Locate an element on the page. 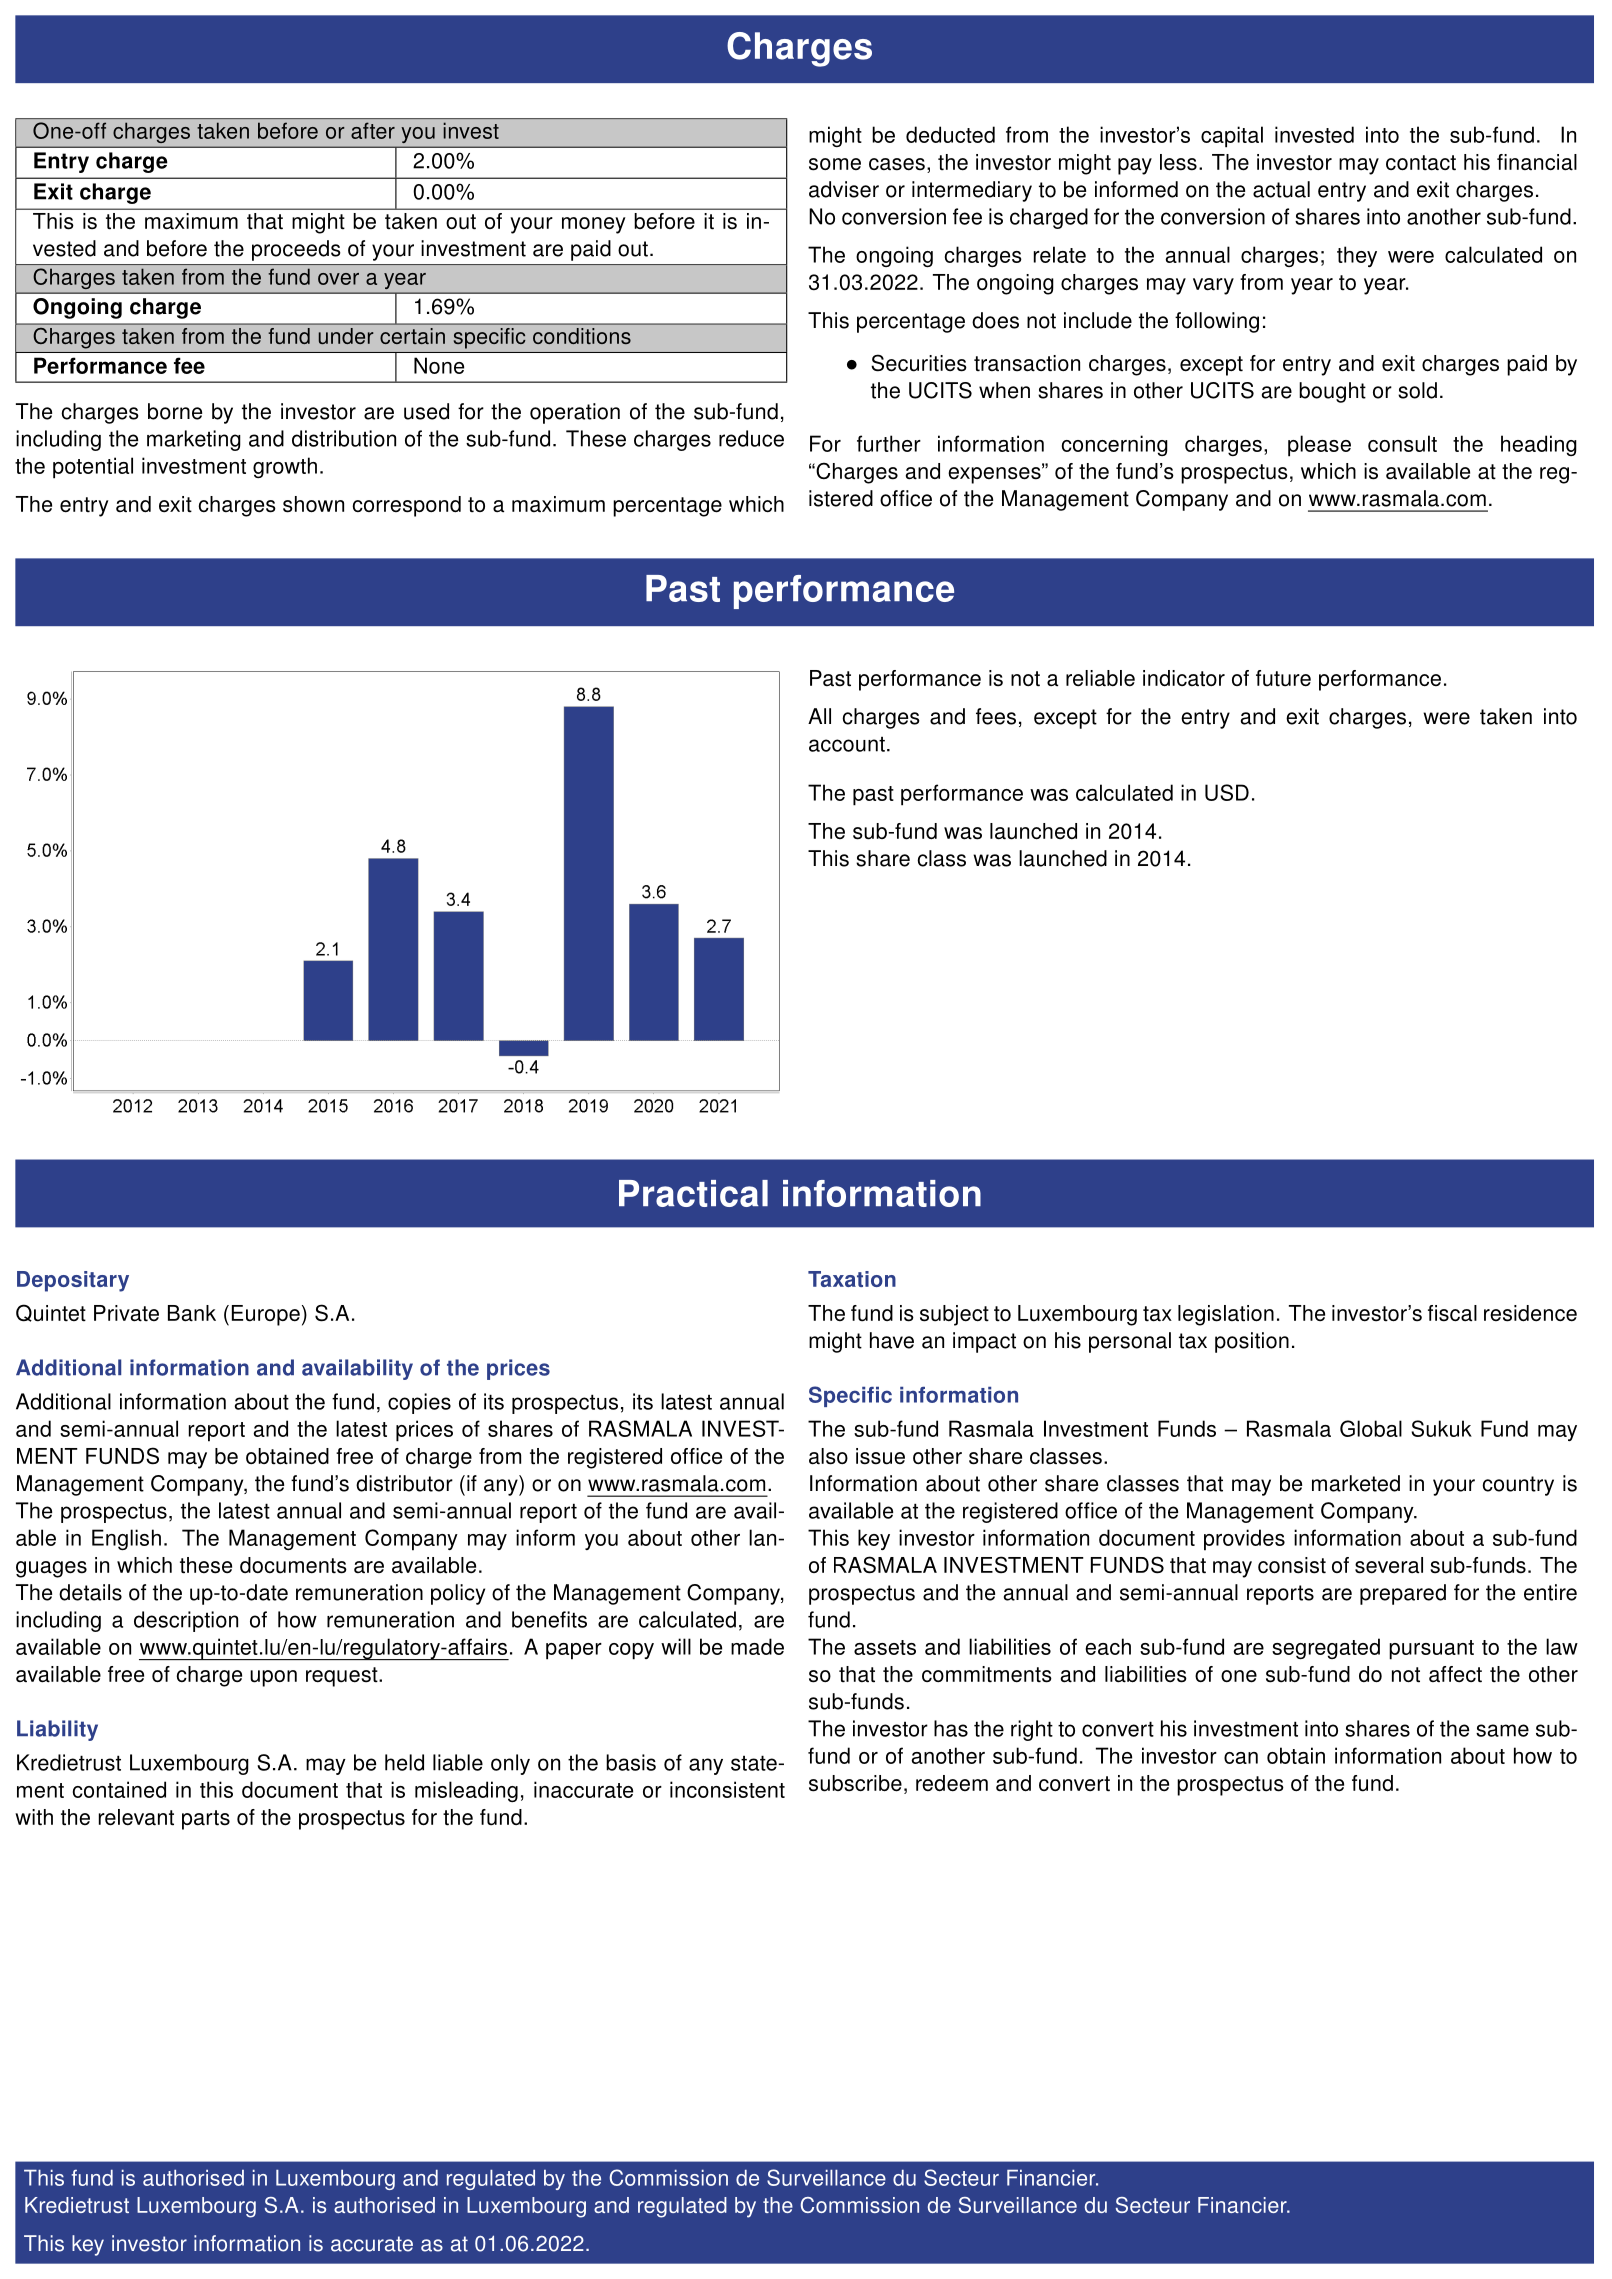  Practical is located at coordinates (693, 1193).
